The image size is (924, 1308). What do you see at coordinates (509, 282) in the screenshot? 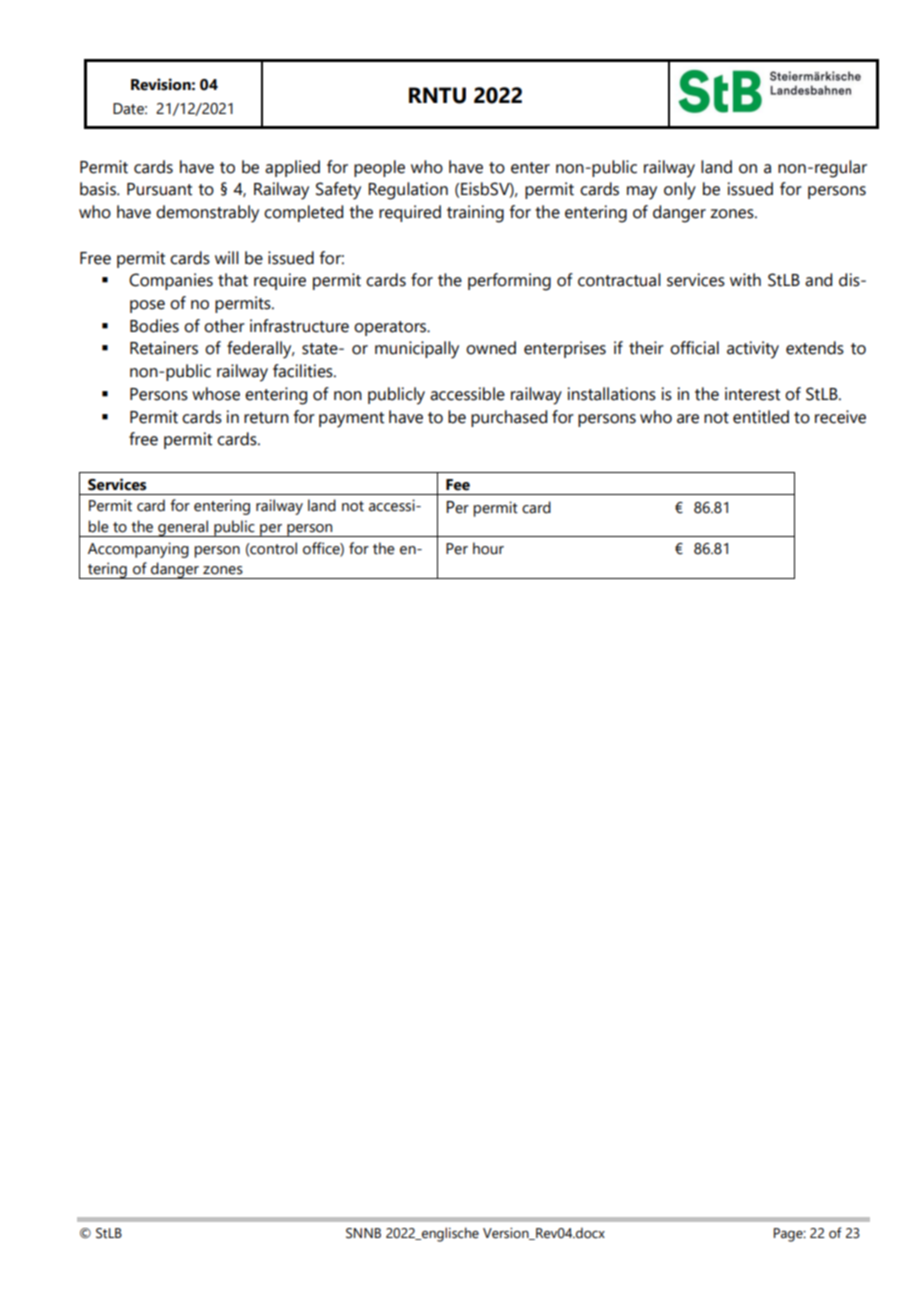
I see `performing` at bounding box center [509, 282].
